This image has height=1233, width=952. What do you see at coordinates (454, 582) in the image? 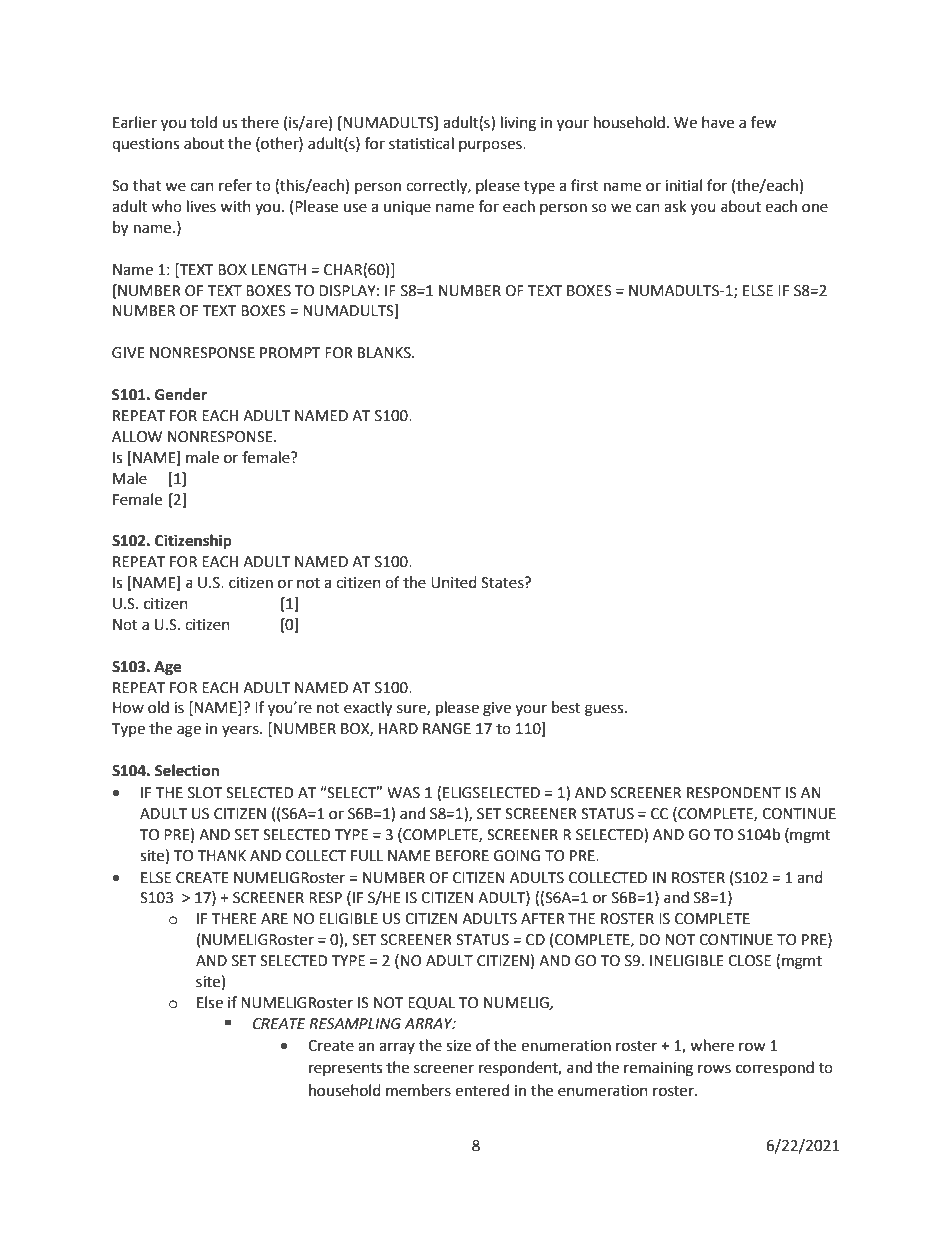
I see `United` at bounding box center [454, 582].
